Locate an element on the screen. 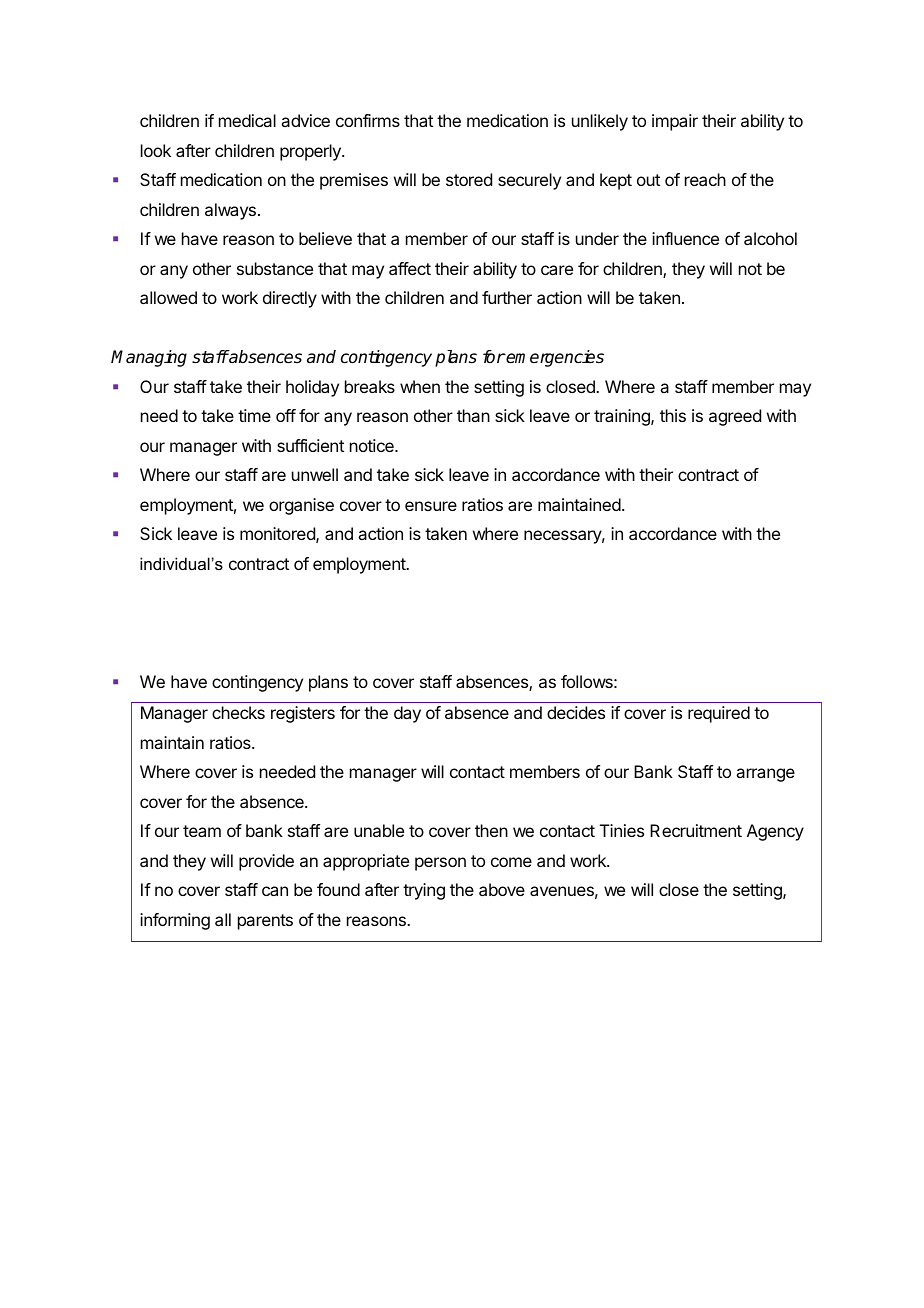 Image resolution: width=924 pixels, height=1308 pixels. impair is located at coordinates (675, 122).
